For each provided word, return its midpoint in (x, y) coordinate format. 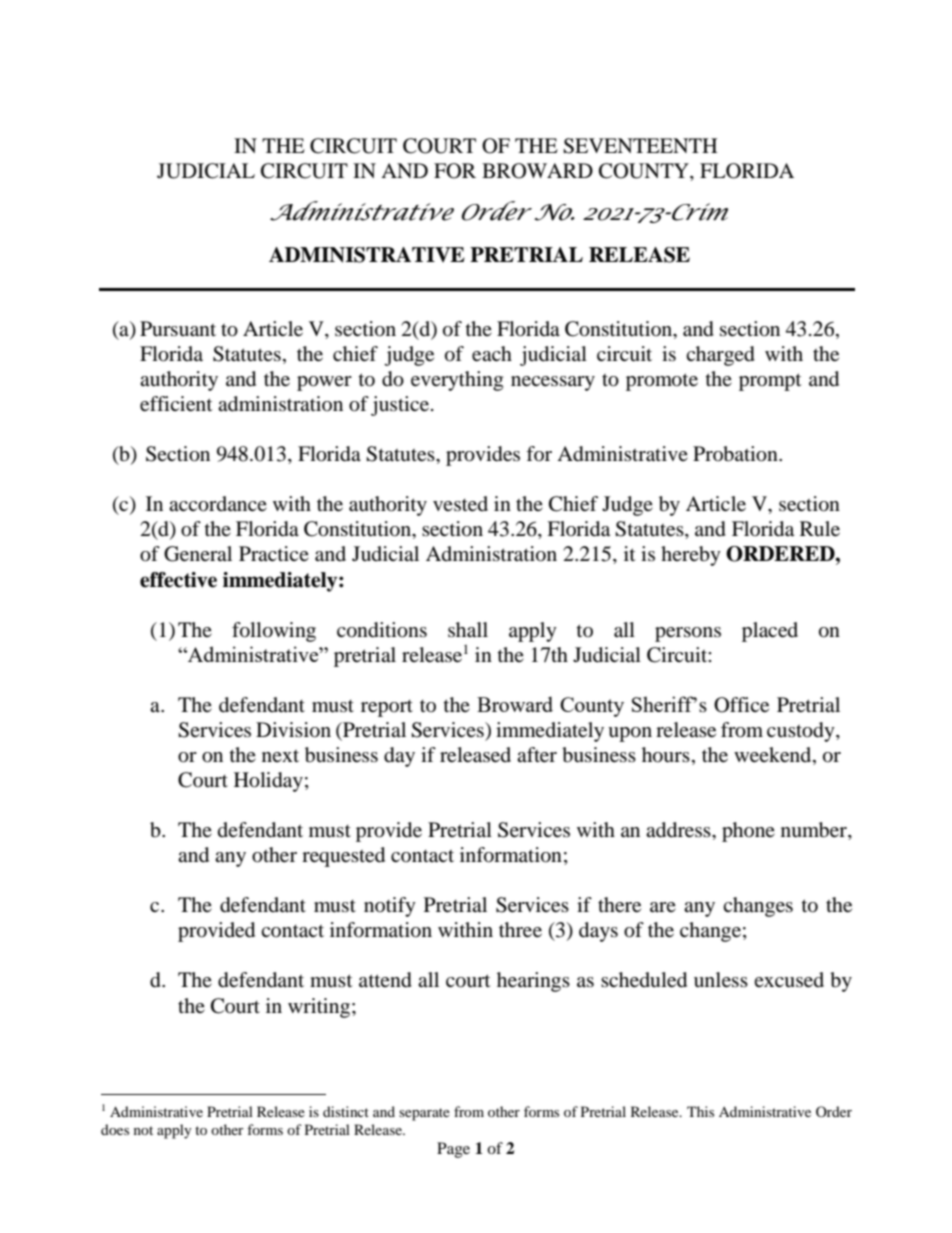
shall (468, 630)
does (115, 1129)
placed (770, 632)
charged (720, 356)
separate (424, 1114)
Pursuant (178, 329)
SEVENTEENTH (640, 146)
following (274, 632)
